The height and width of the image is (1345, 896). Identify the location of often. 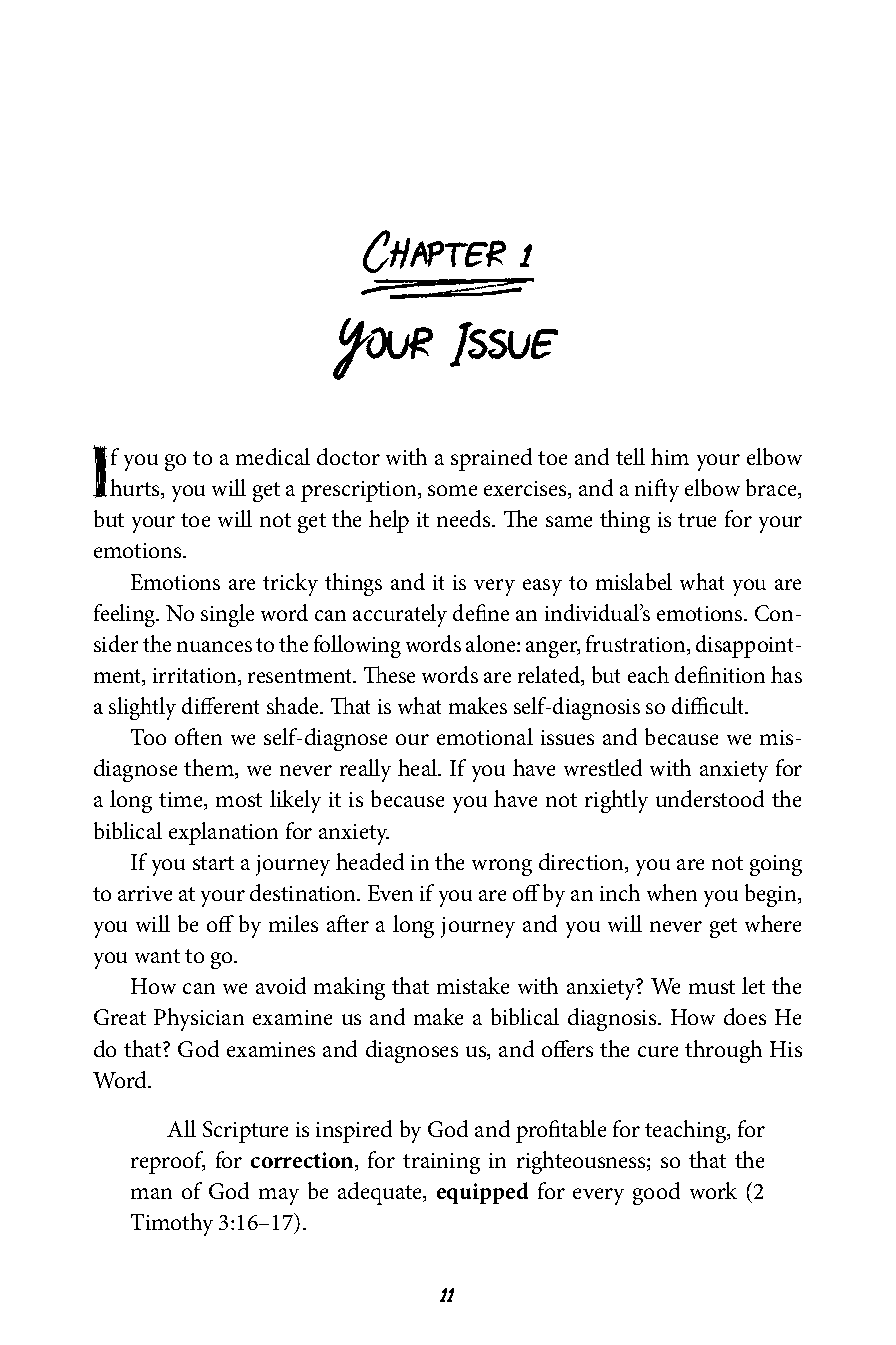
(198, 736).
